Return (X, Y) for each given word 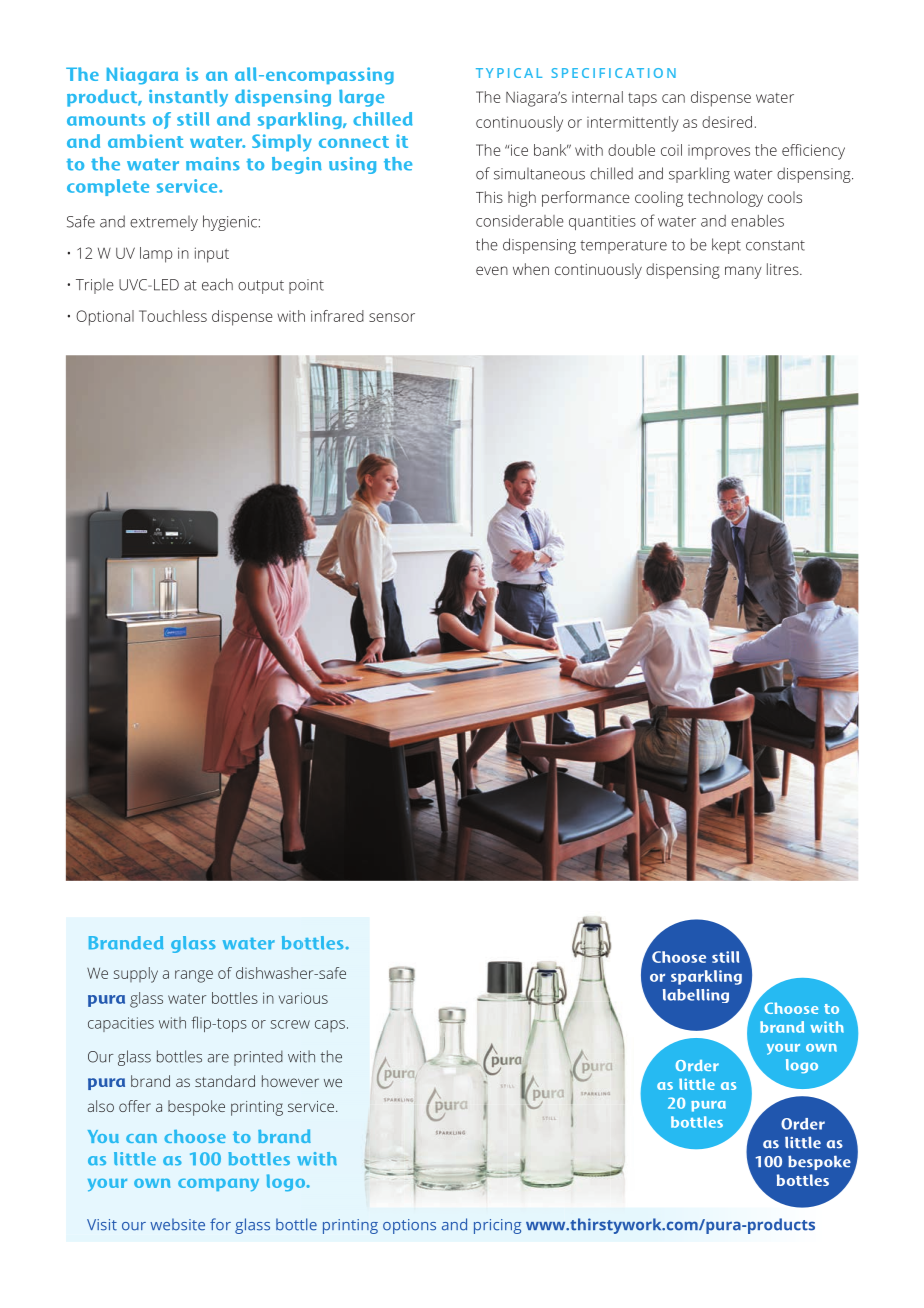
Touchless (173, 316)
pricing (497, 1226)
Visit (102, 1225)
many (743, 272)
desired (727, 122)
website (177, 1224)
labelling (696, 996)
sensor (392, 317)
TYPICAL (509, 73)
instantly (188, 98)
